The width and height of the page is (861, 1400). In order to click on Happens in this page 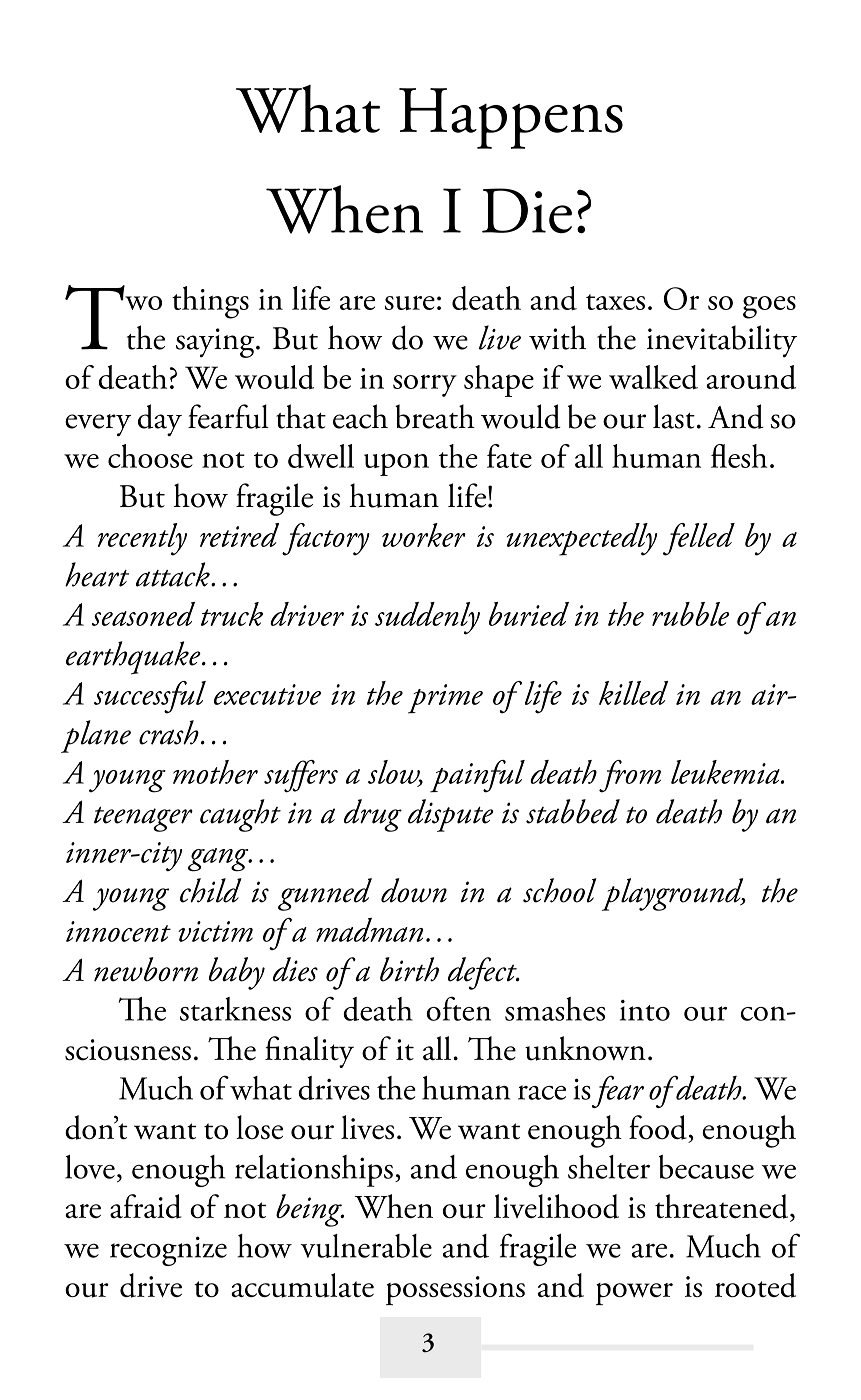, I will do `click(511, 118)`.
